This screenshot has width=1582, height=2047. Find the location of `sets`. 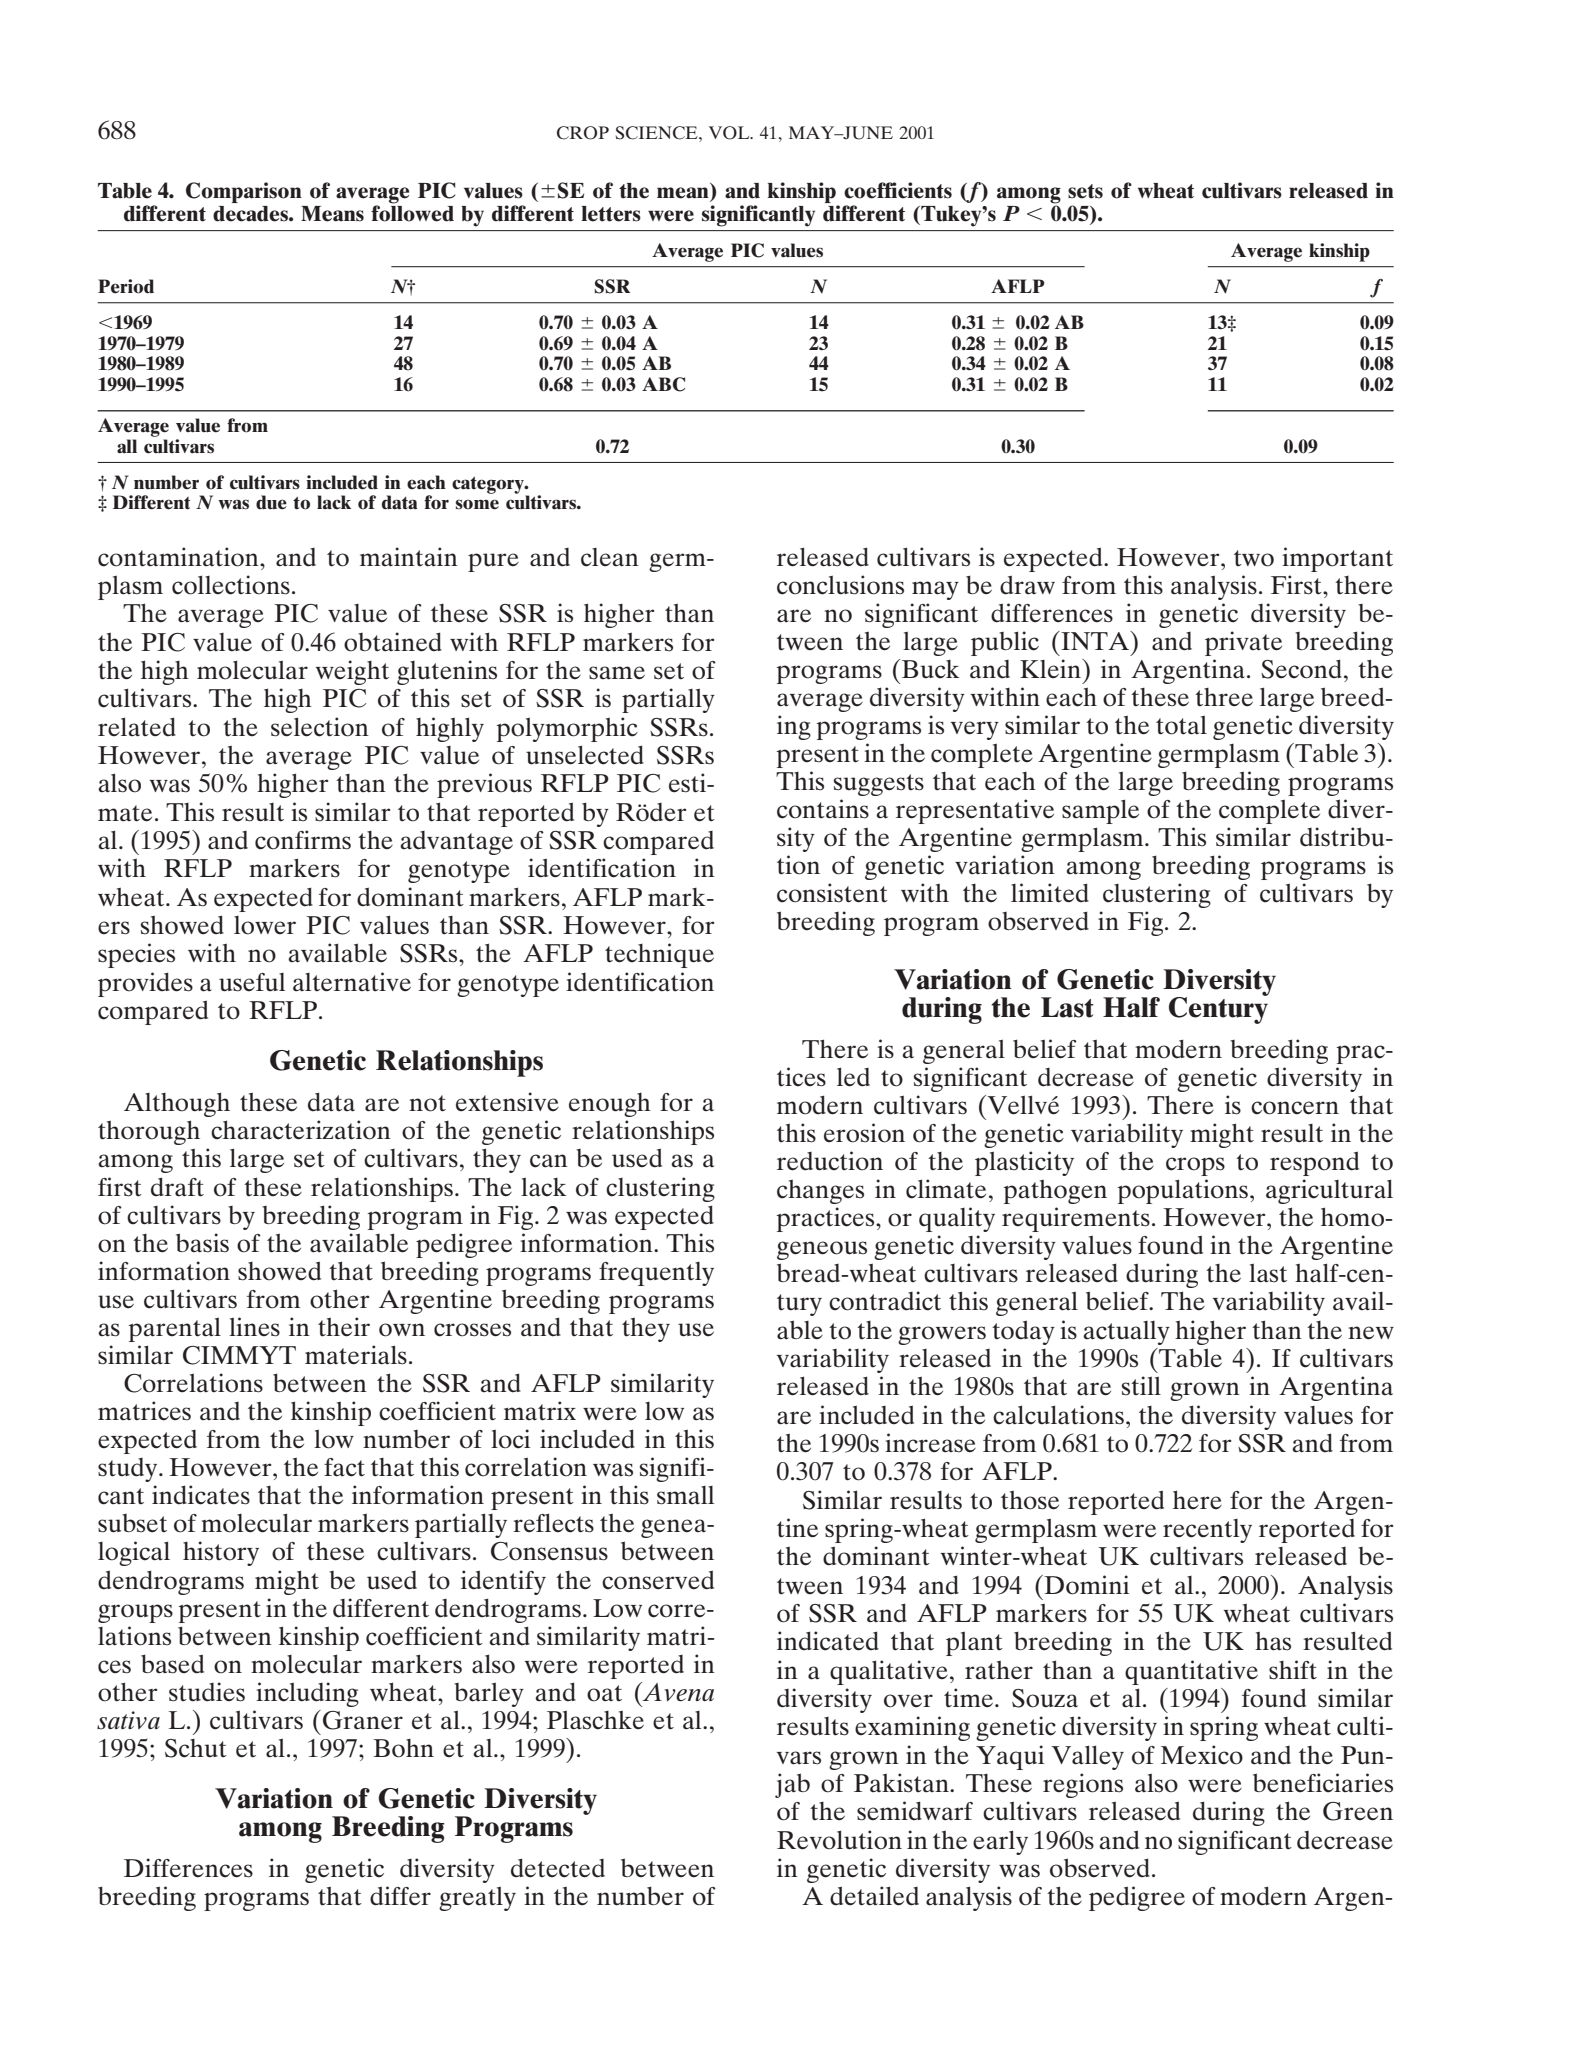

sets is located at coordinates (1085, 191).
